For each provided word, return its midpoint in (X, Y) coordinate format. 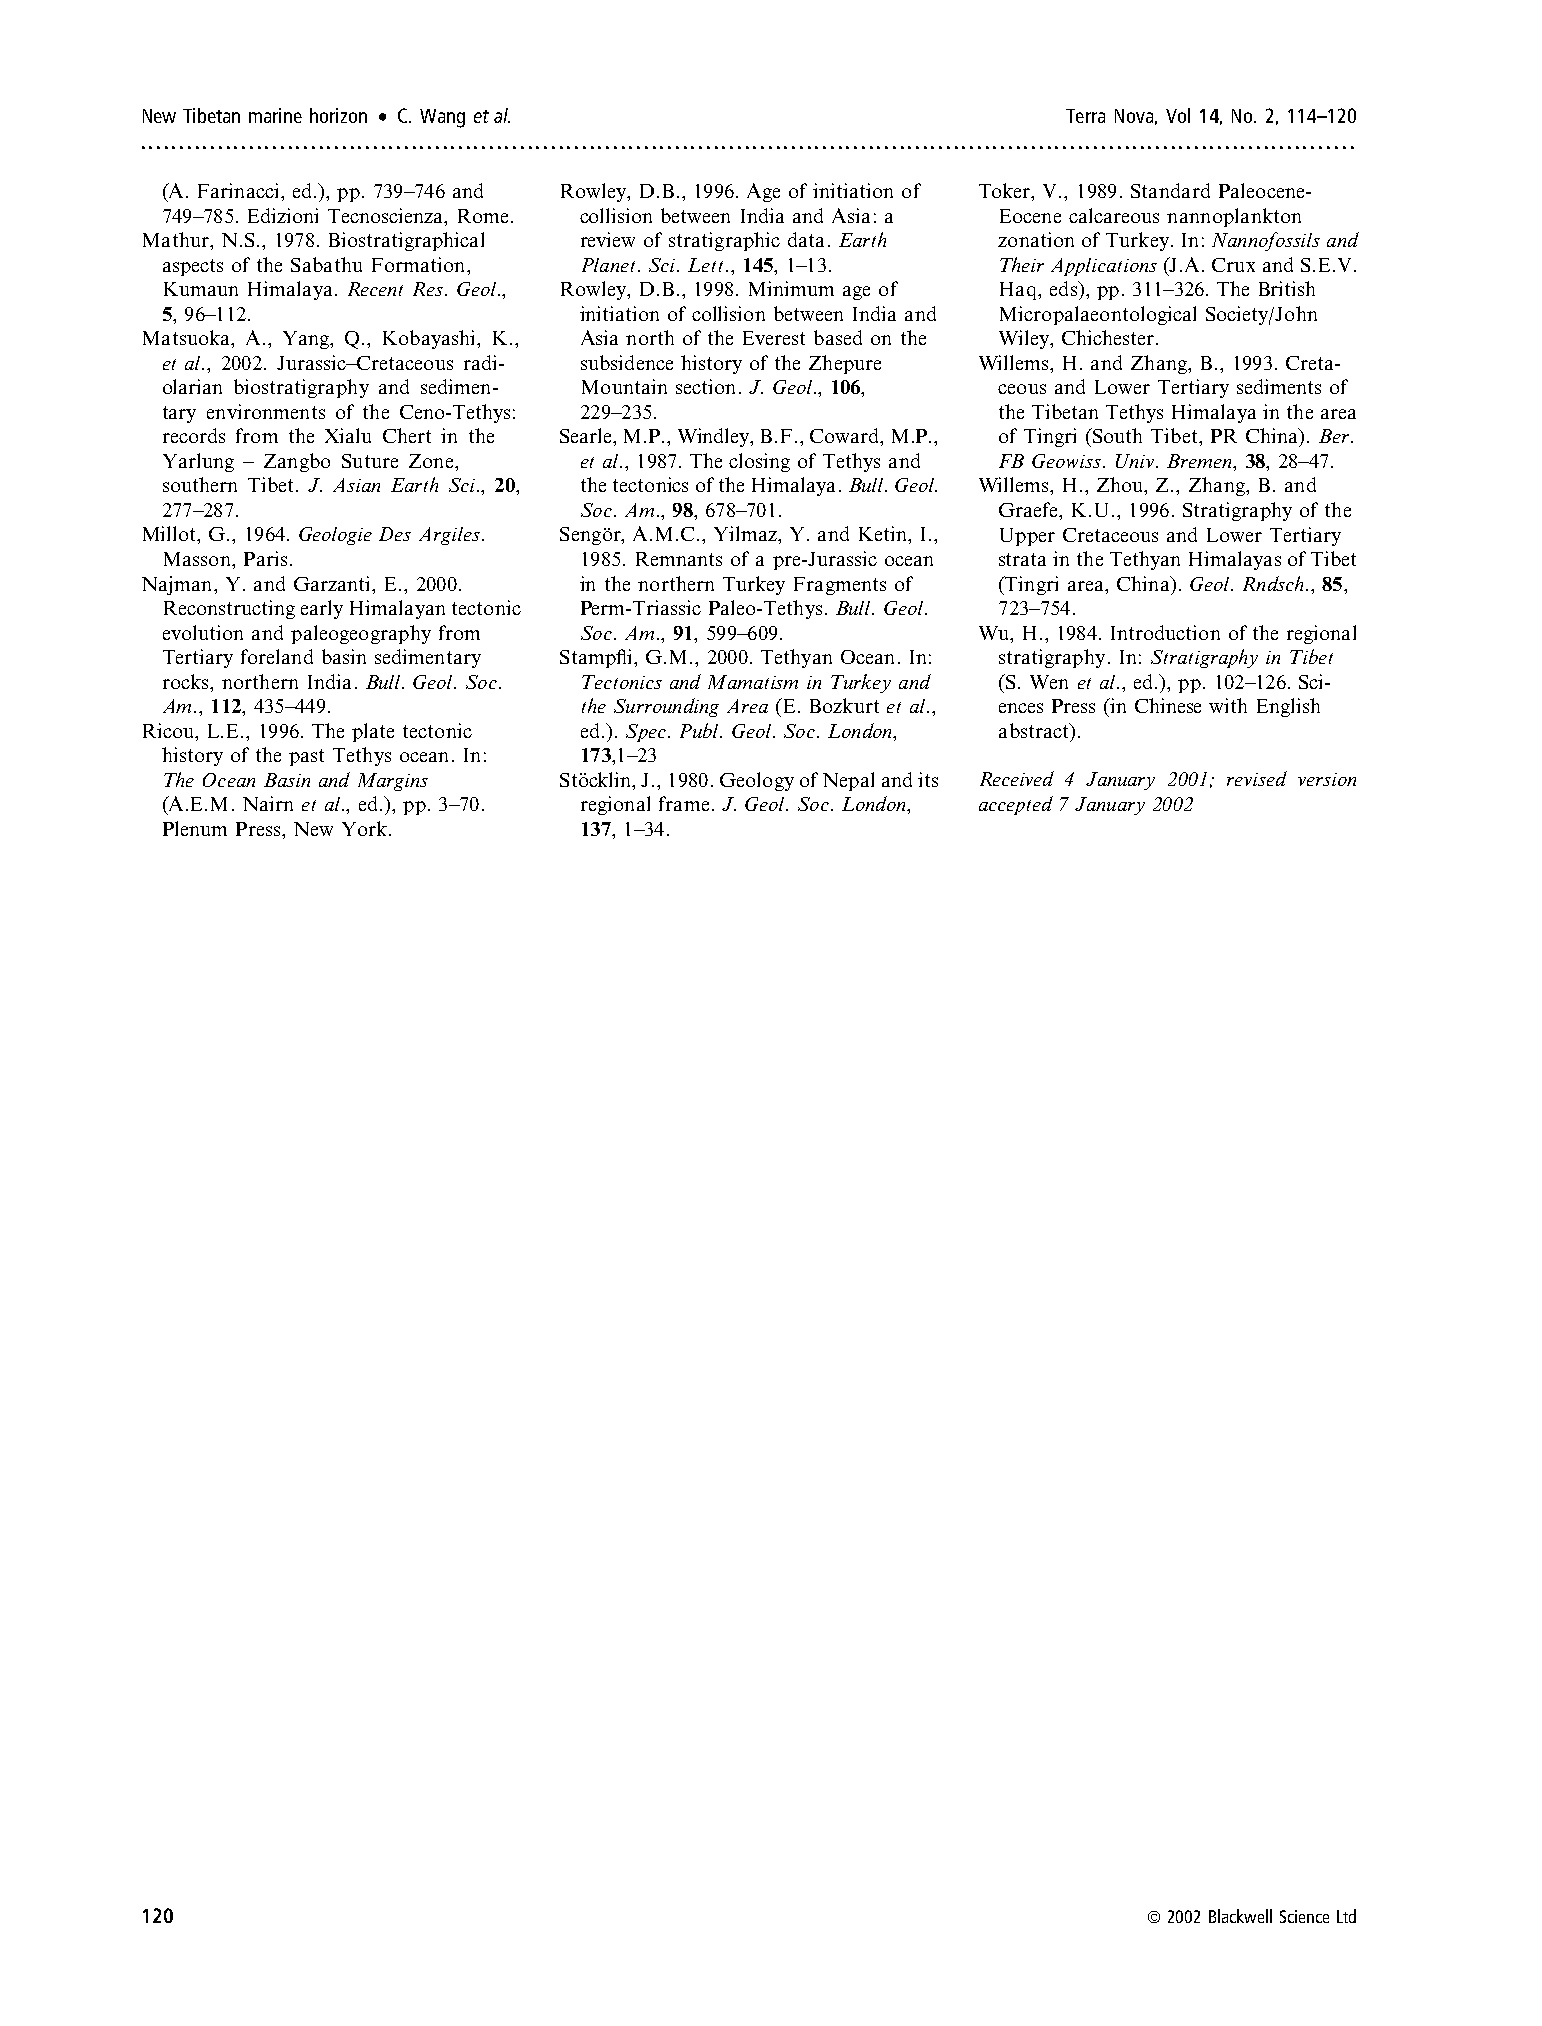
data (806, 239)
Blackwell (1240, 1916)
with (1228, 705)
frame (684, 803)
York (364, 828)
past (306, 757)
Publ (701, 730)
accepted (1016, 805)
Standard (1170, 190)
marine (275, 115)
